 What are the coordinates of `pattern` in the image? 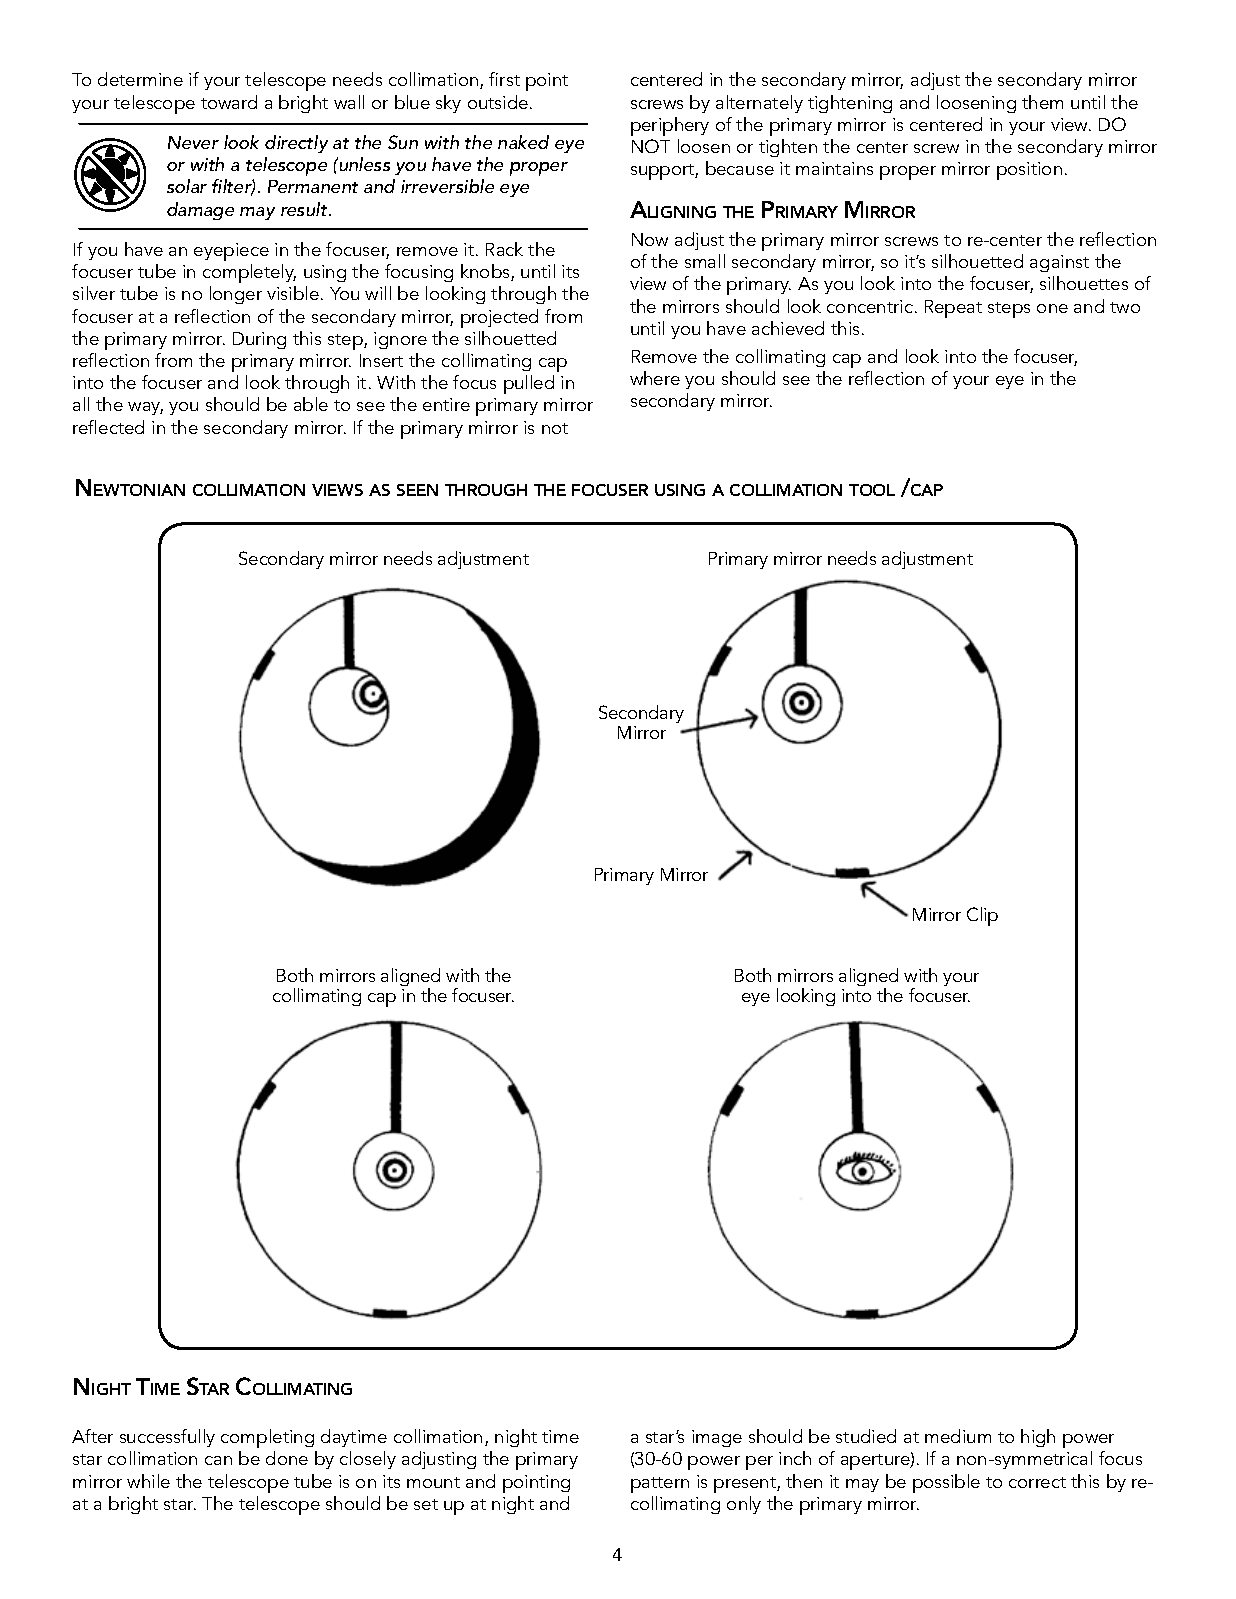 It's located at (660, 1485).
